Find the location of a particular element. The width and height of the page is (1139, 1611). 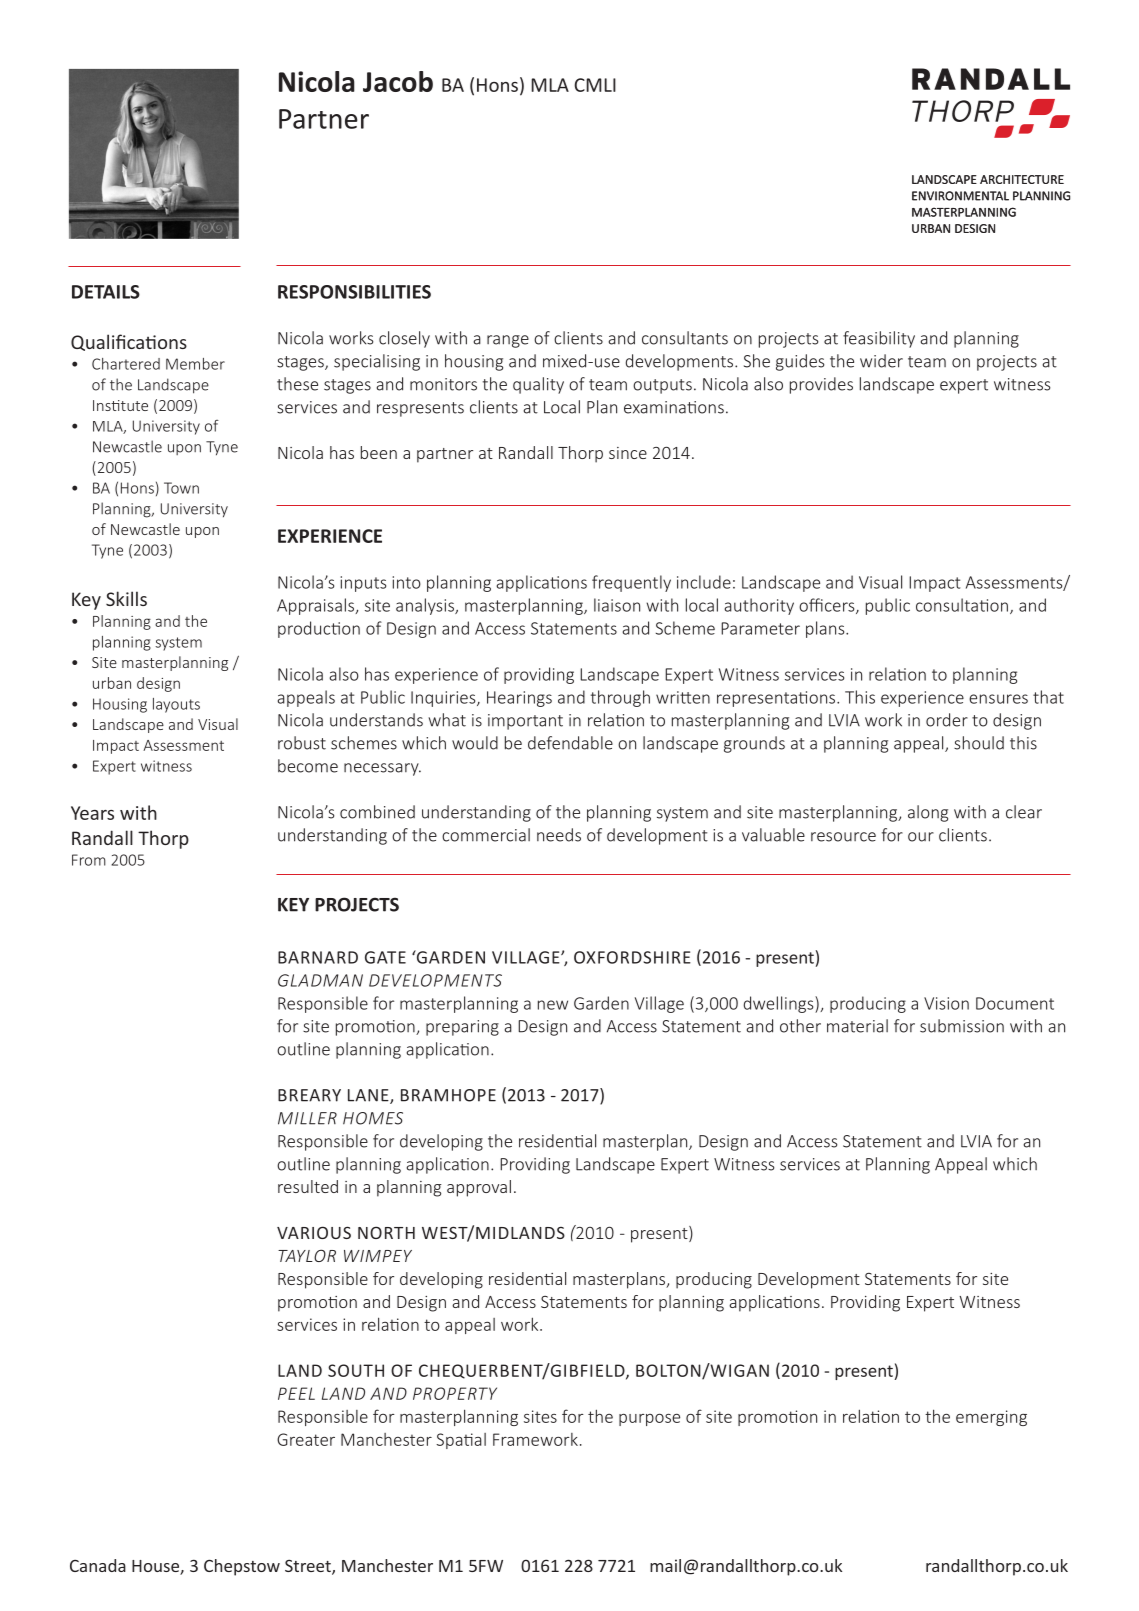

wider is located at coordinates (881, 361).
